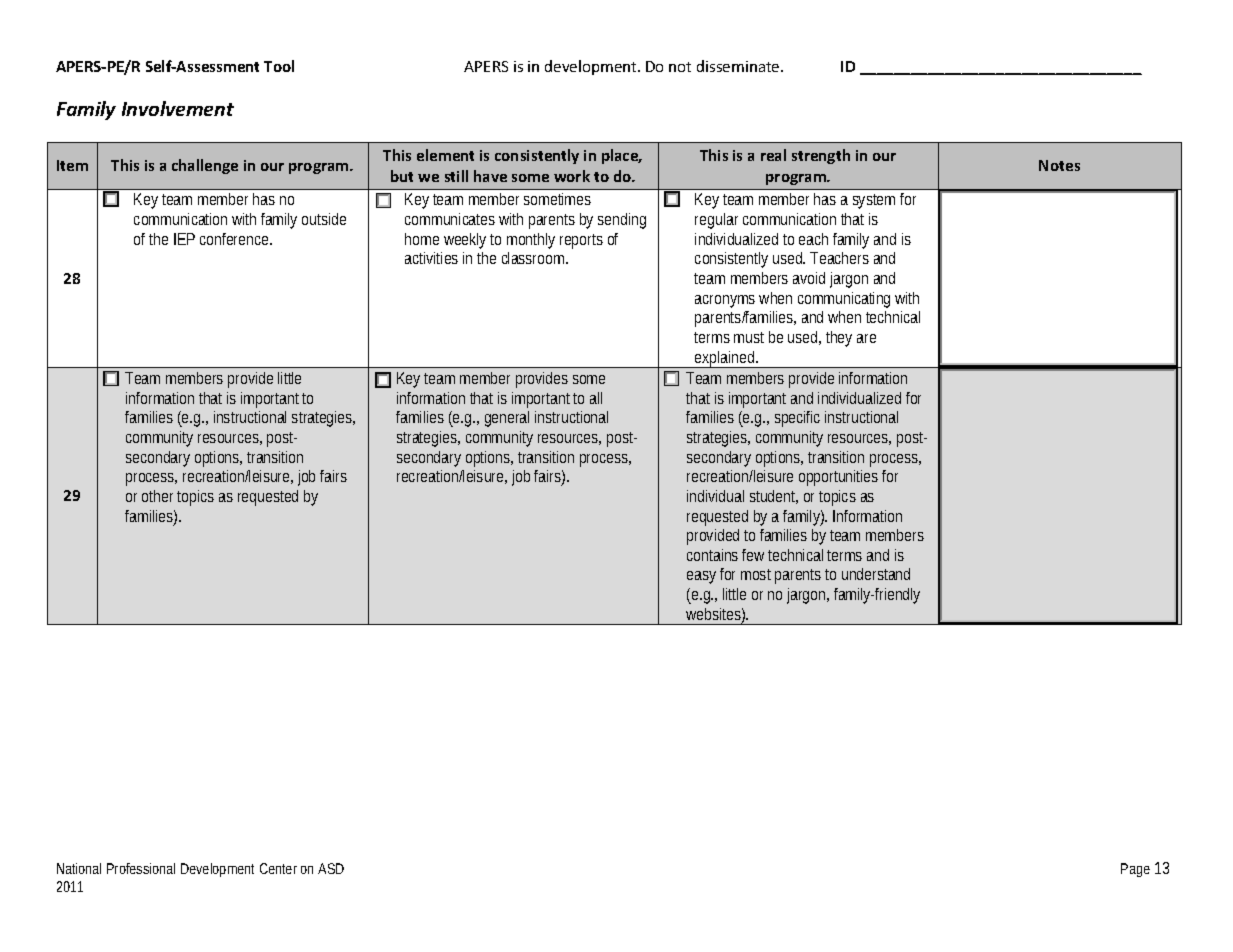 The image size is (1233, 952). What do you see at coordinates (184, 239) in the page?
I see `IEP` at bounding box center [184, 239].
